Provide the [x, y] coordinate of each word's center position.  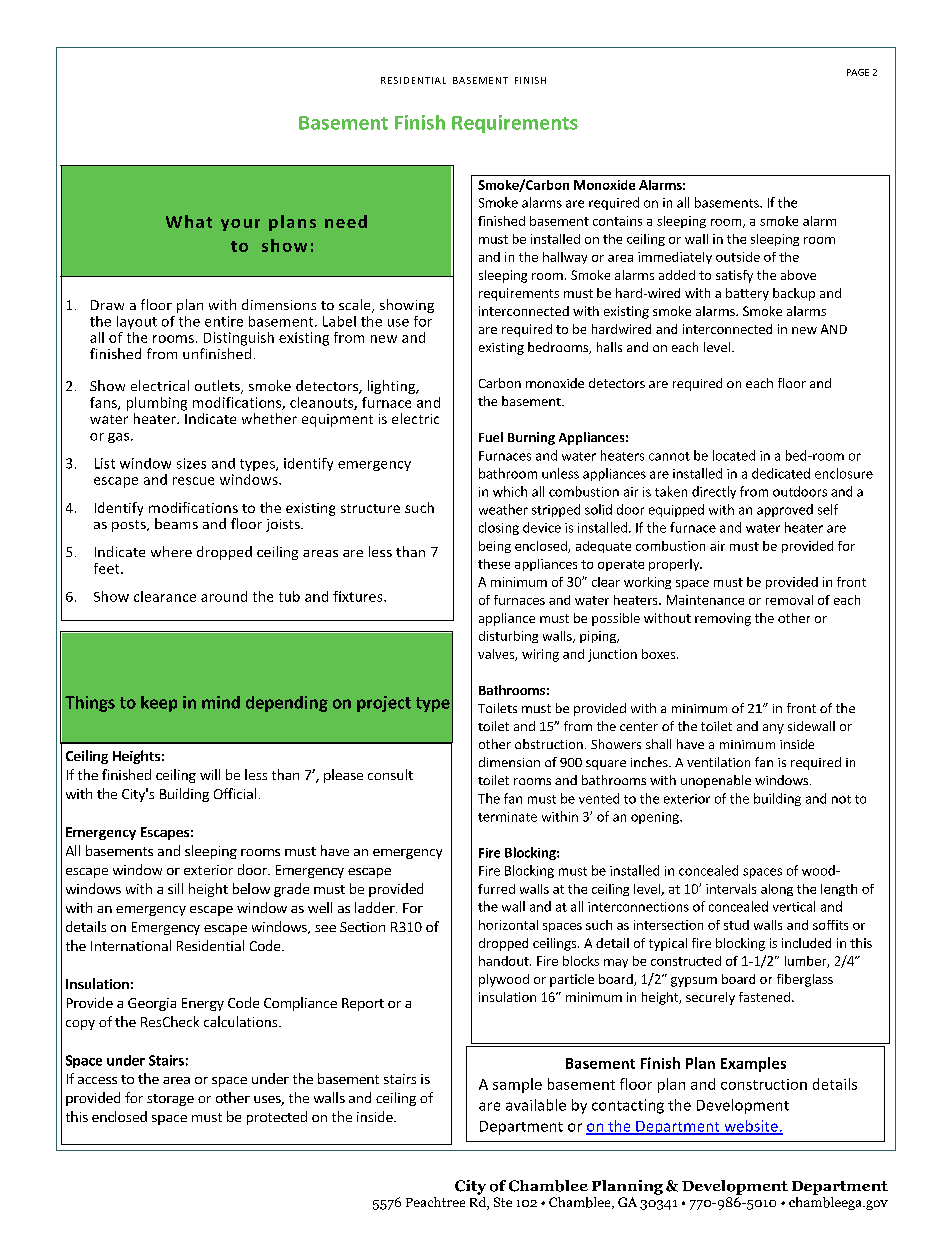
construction [764, 1084]
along [777, 890]
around [224, 596]
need [346, 221]
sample [517, 1085]
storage [170, 1100]
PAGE [858, 72]
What [189, 221]
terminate [507, 817]
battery [747, 294]
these [494, 564]
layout [137, 322]
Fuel [491, 437]
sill [175, 888]
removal [789, 600]
